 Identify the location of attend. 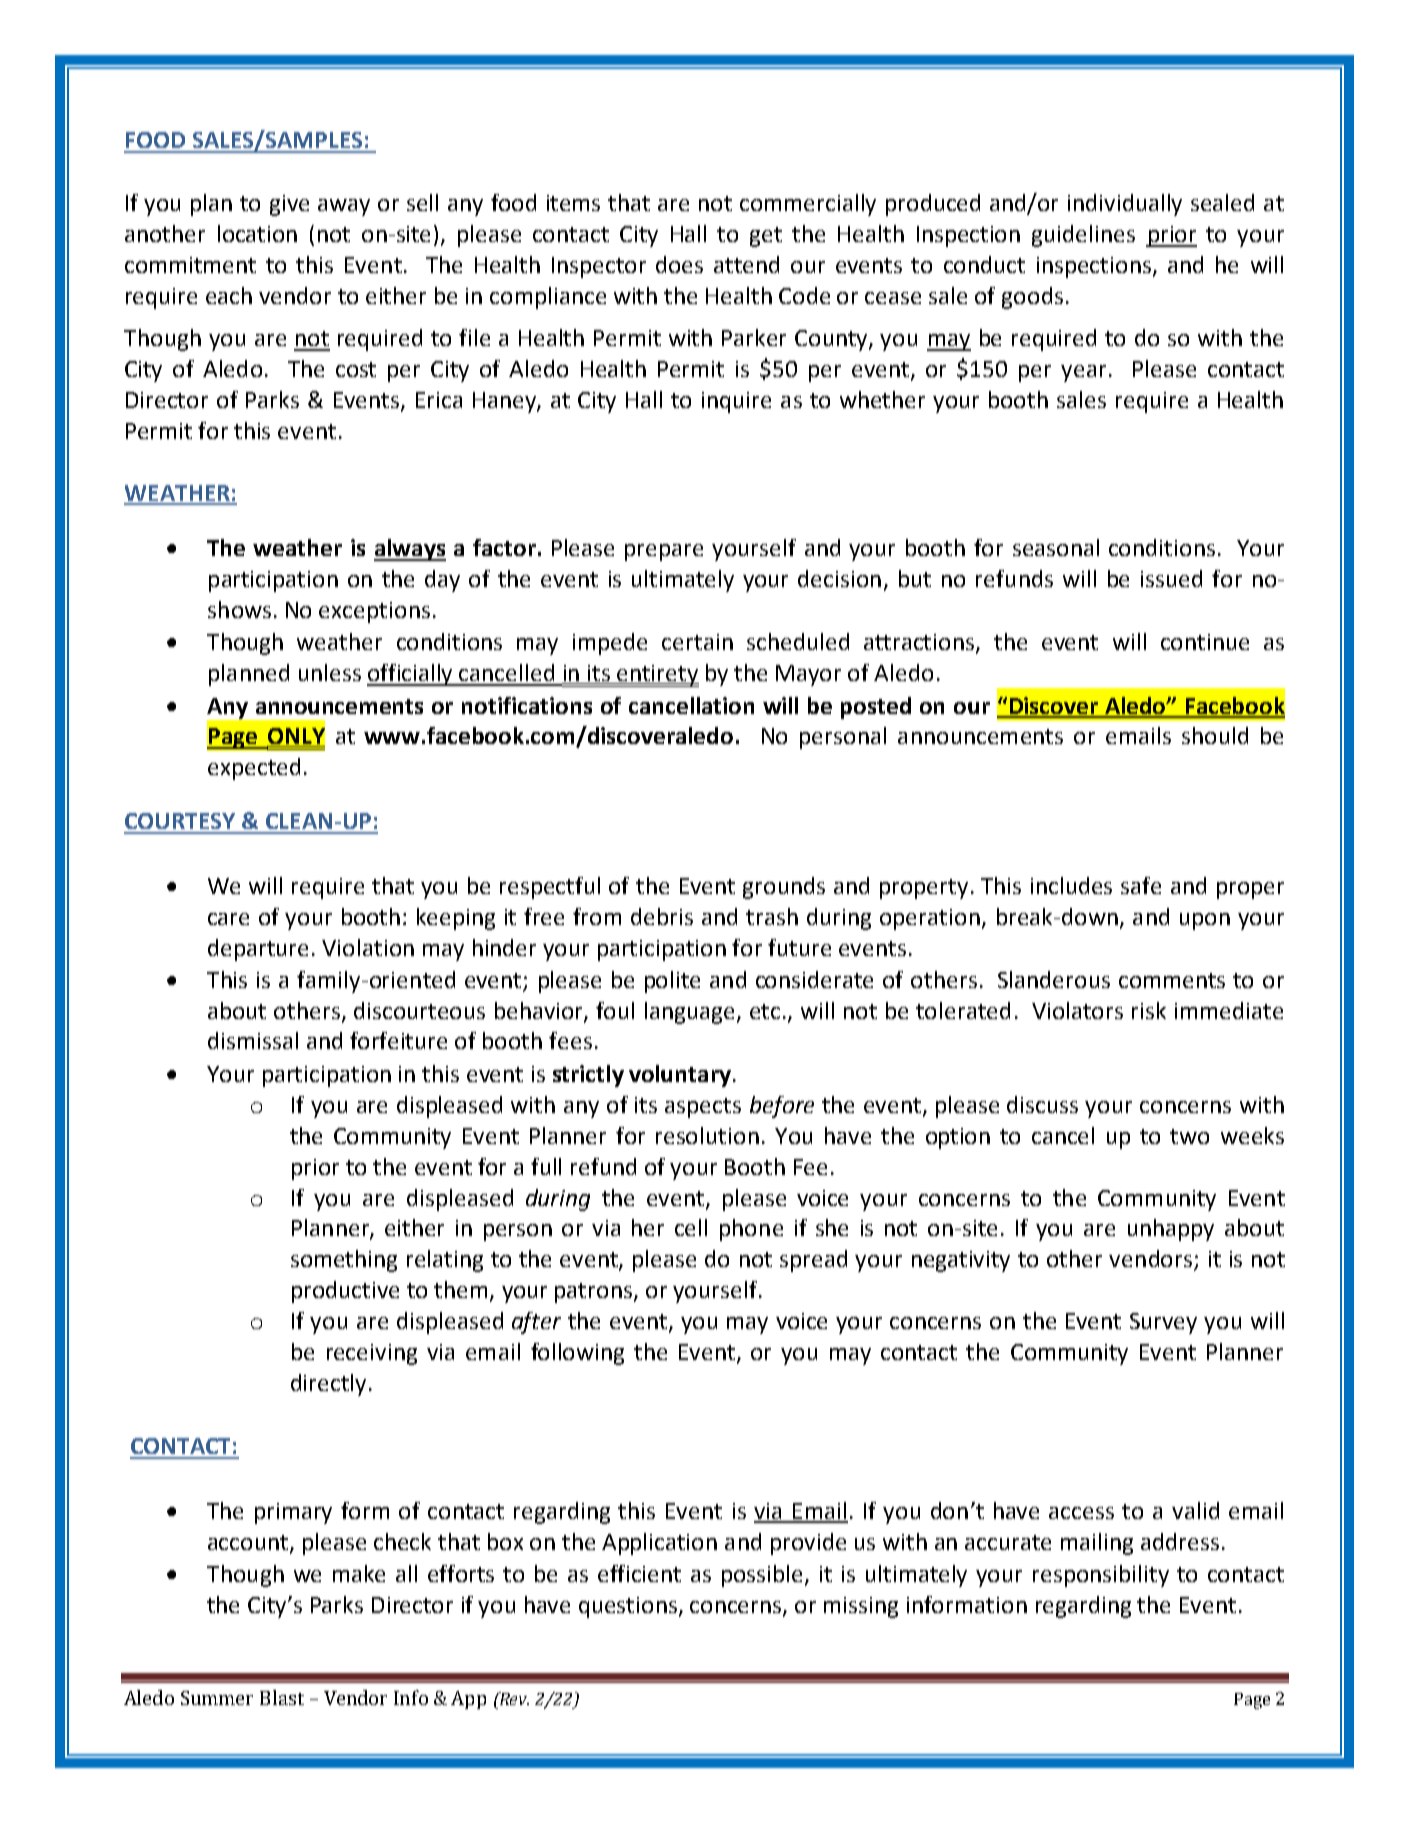
(746, 264).
